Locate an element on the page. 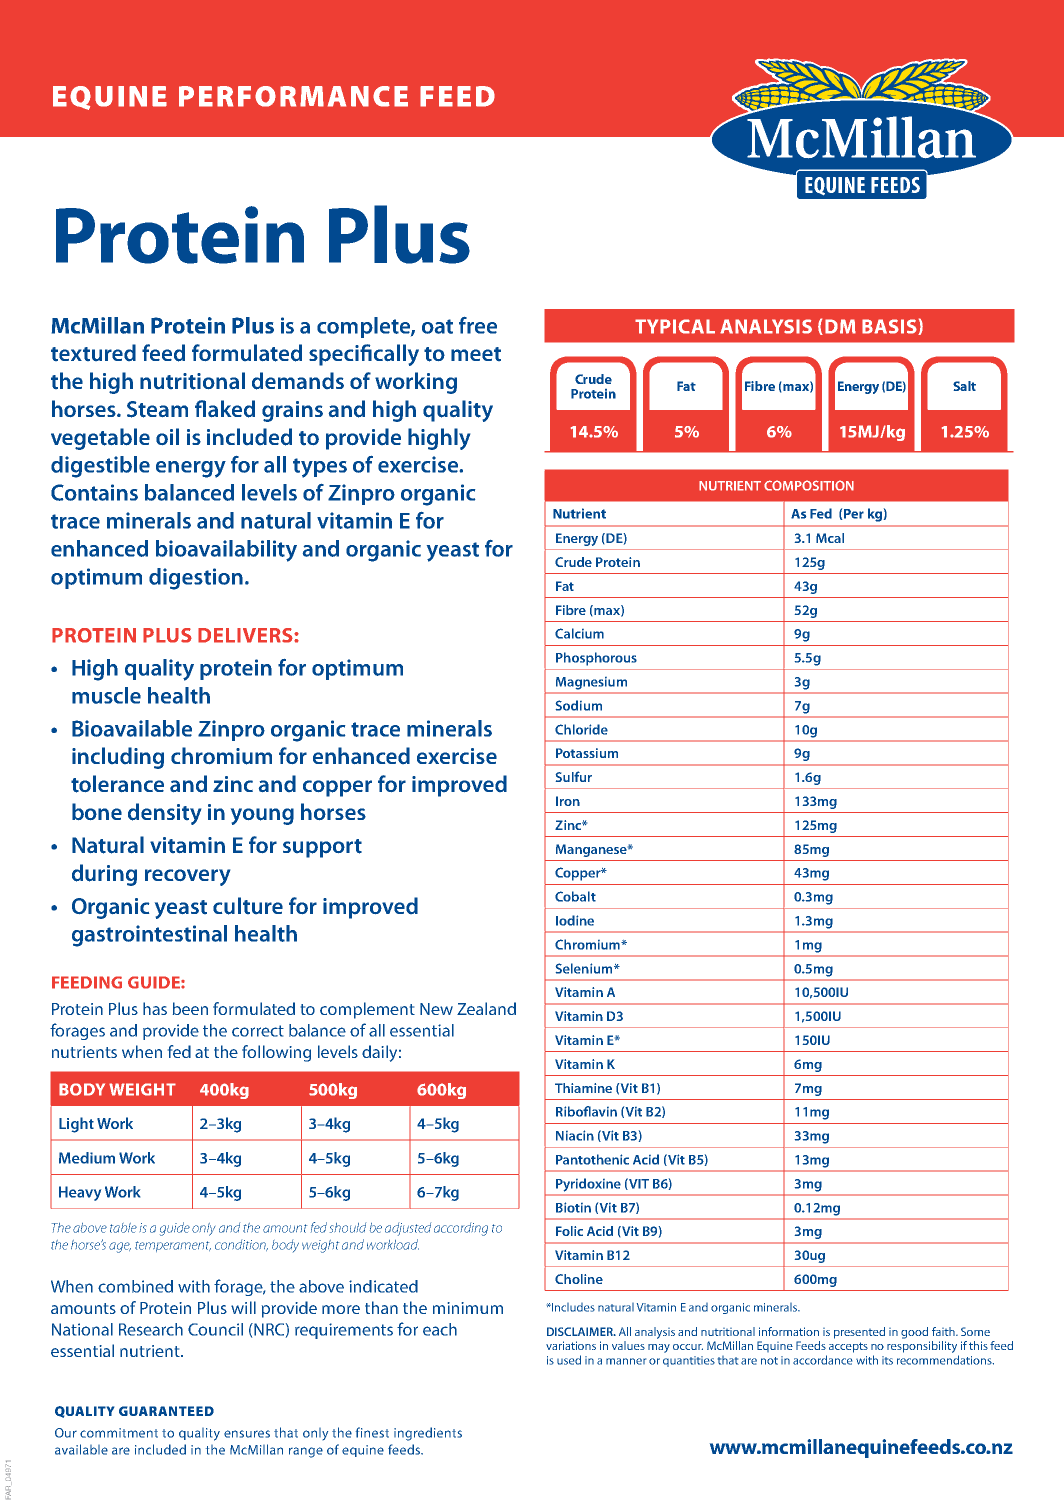 This document has height=1505, width=1064. BASIS is located at coordinates (890, 327).
